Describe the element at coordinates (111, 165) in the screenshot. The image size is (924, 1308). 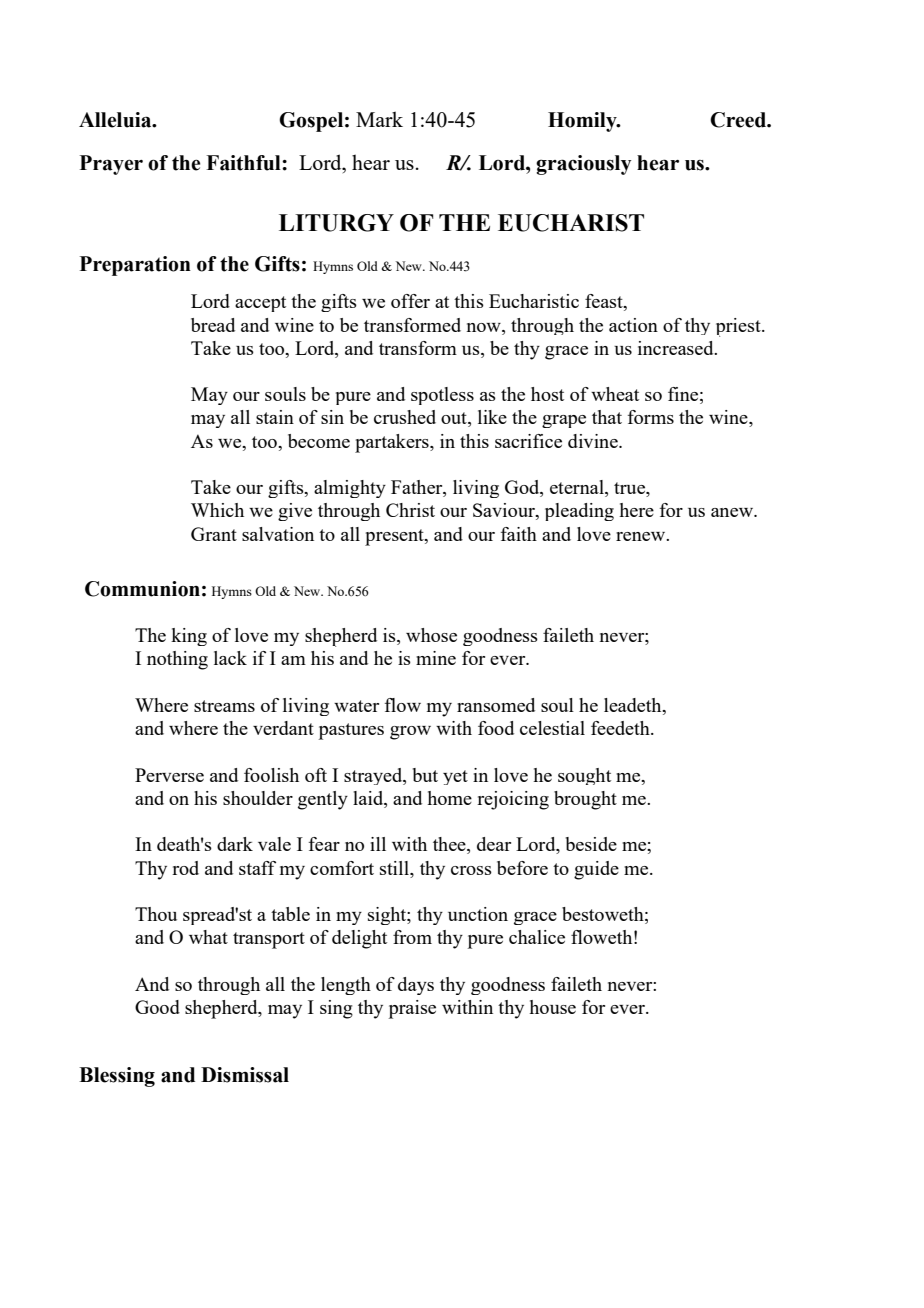
I see `Prayer` at that location.
